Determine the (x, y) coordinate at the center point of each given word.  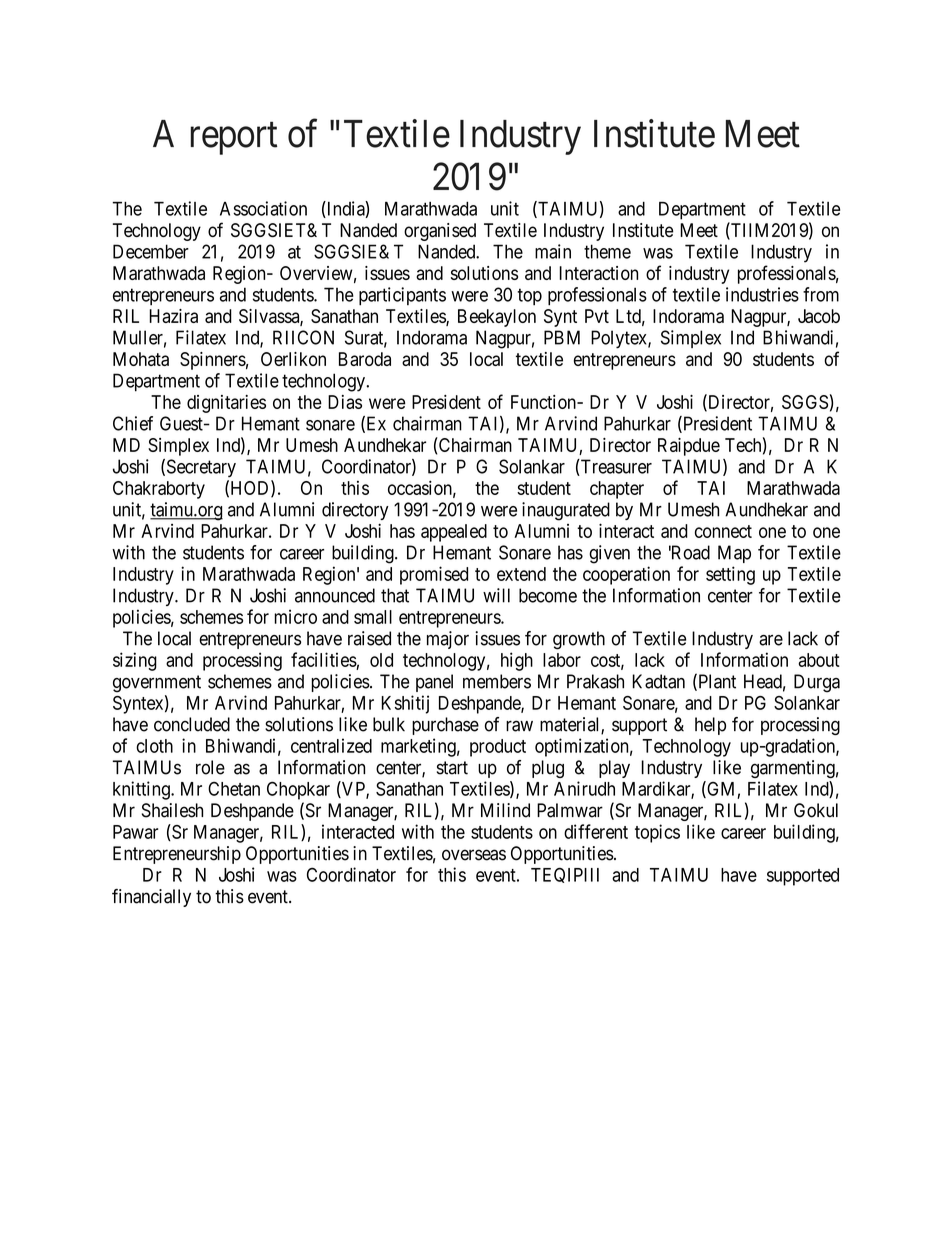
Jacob (819, 316)
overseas (474, 855)
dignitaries (226, 404)
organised (440, 232)
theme (607, 251)
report (233, 139)
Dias (345, 402)
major (448, 640)
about (819, 660)
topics (657, 833)
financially (151, 898)
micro (295, 616)
